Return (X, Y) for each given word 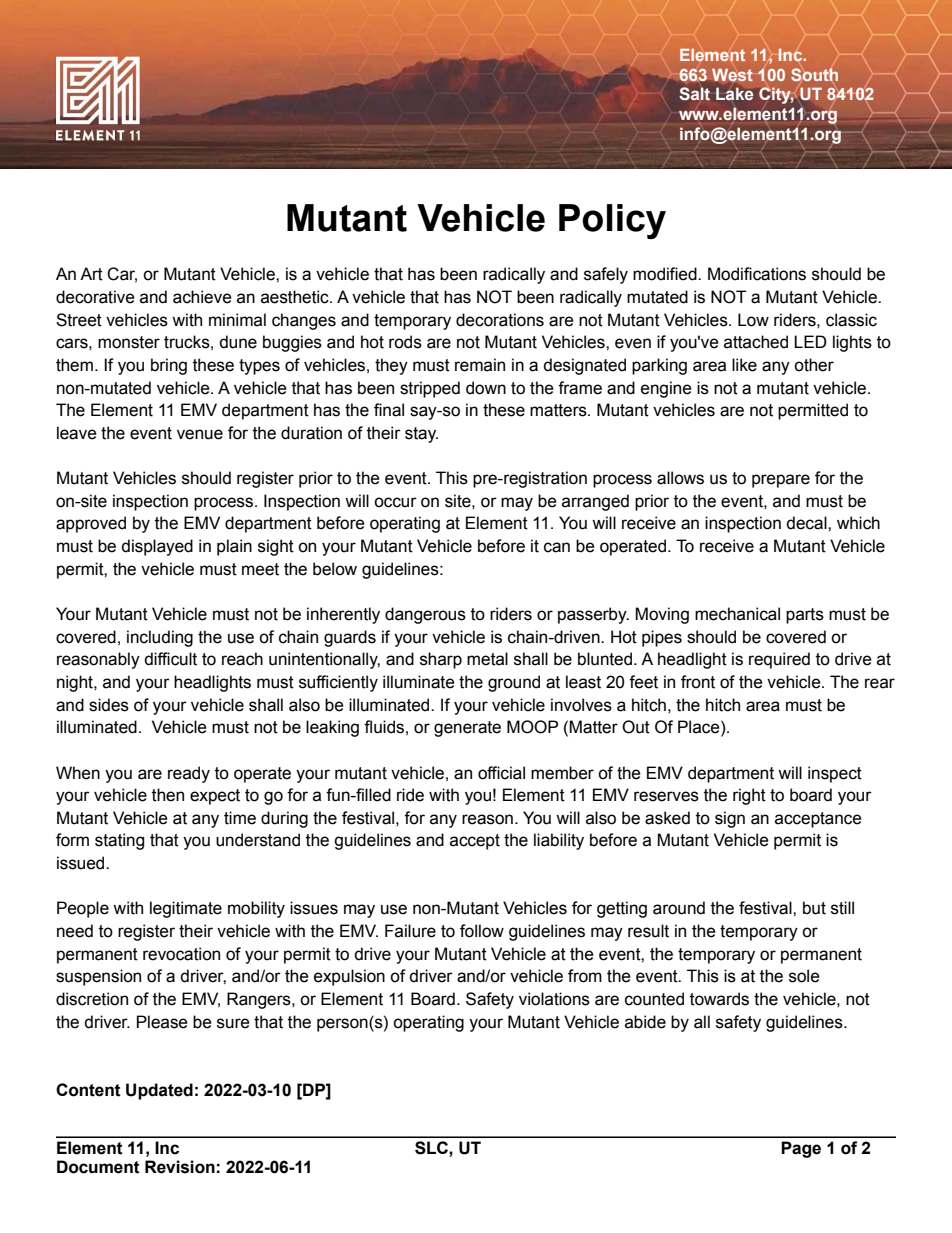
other (814, 365)
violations (554, 999)
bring (169, 366)
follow (482, 931)
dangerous (425, 615)
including (160, 638)
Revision (180, 1167)
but (814, 908)
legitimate (186, 909)
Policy (612, 221)
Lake (734, 93)
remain (480, 365)
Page (801, 1149)
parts (805, 616)
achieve (202, 297)
